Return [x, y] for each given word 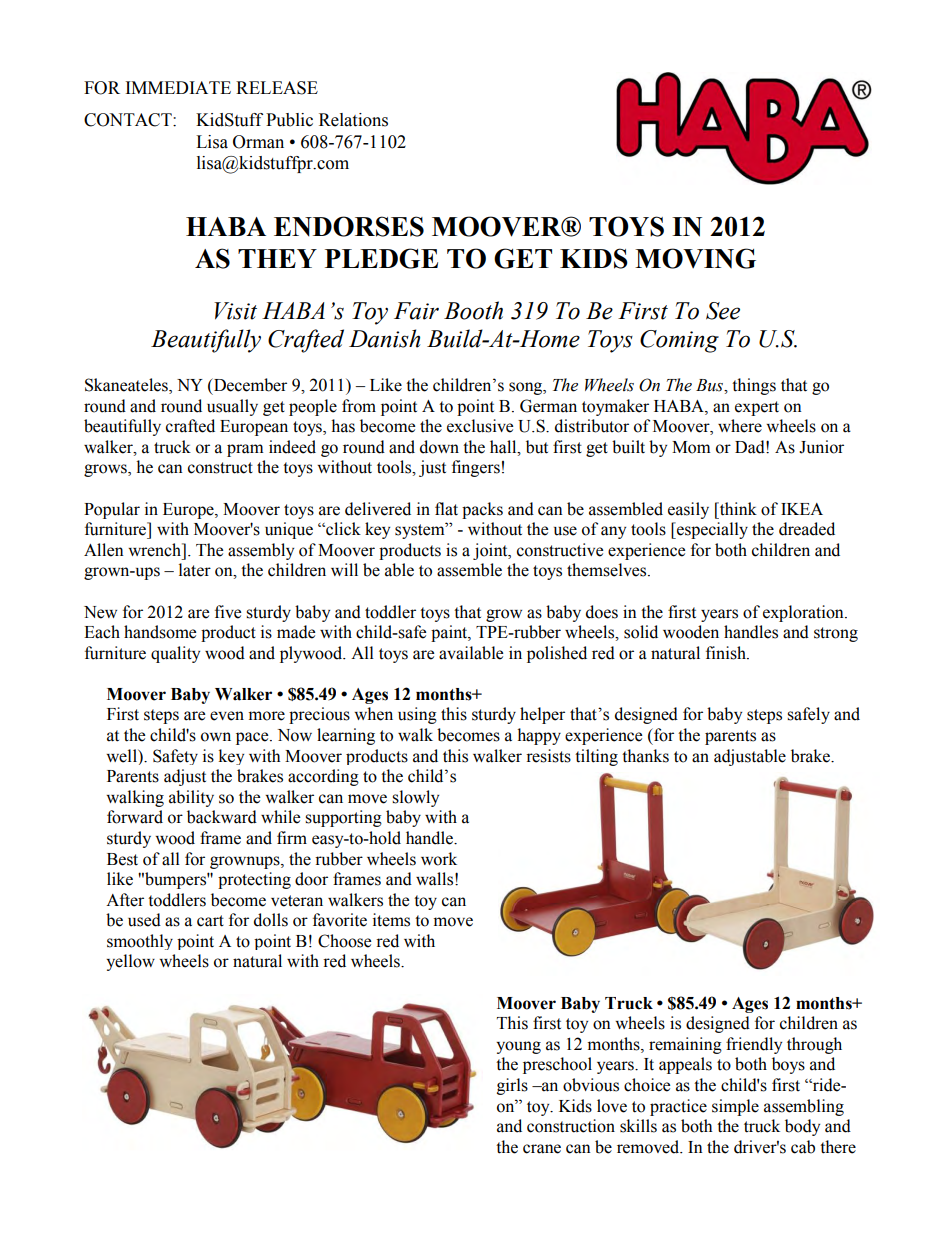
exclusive [480, 426]
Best [122, 859]
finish [727, 653]
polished [557, 654]
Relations [353, 120]
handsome [160, 632]
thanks [645, 756]
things [754, 386]
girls [512, 1086]
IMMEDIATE [178, 87]
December [249, 385]
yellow [130, 962]
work [439, 859]
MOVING [695, 258]
